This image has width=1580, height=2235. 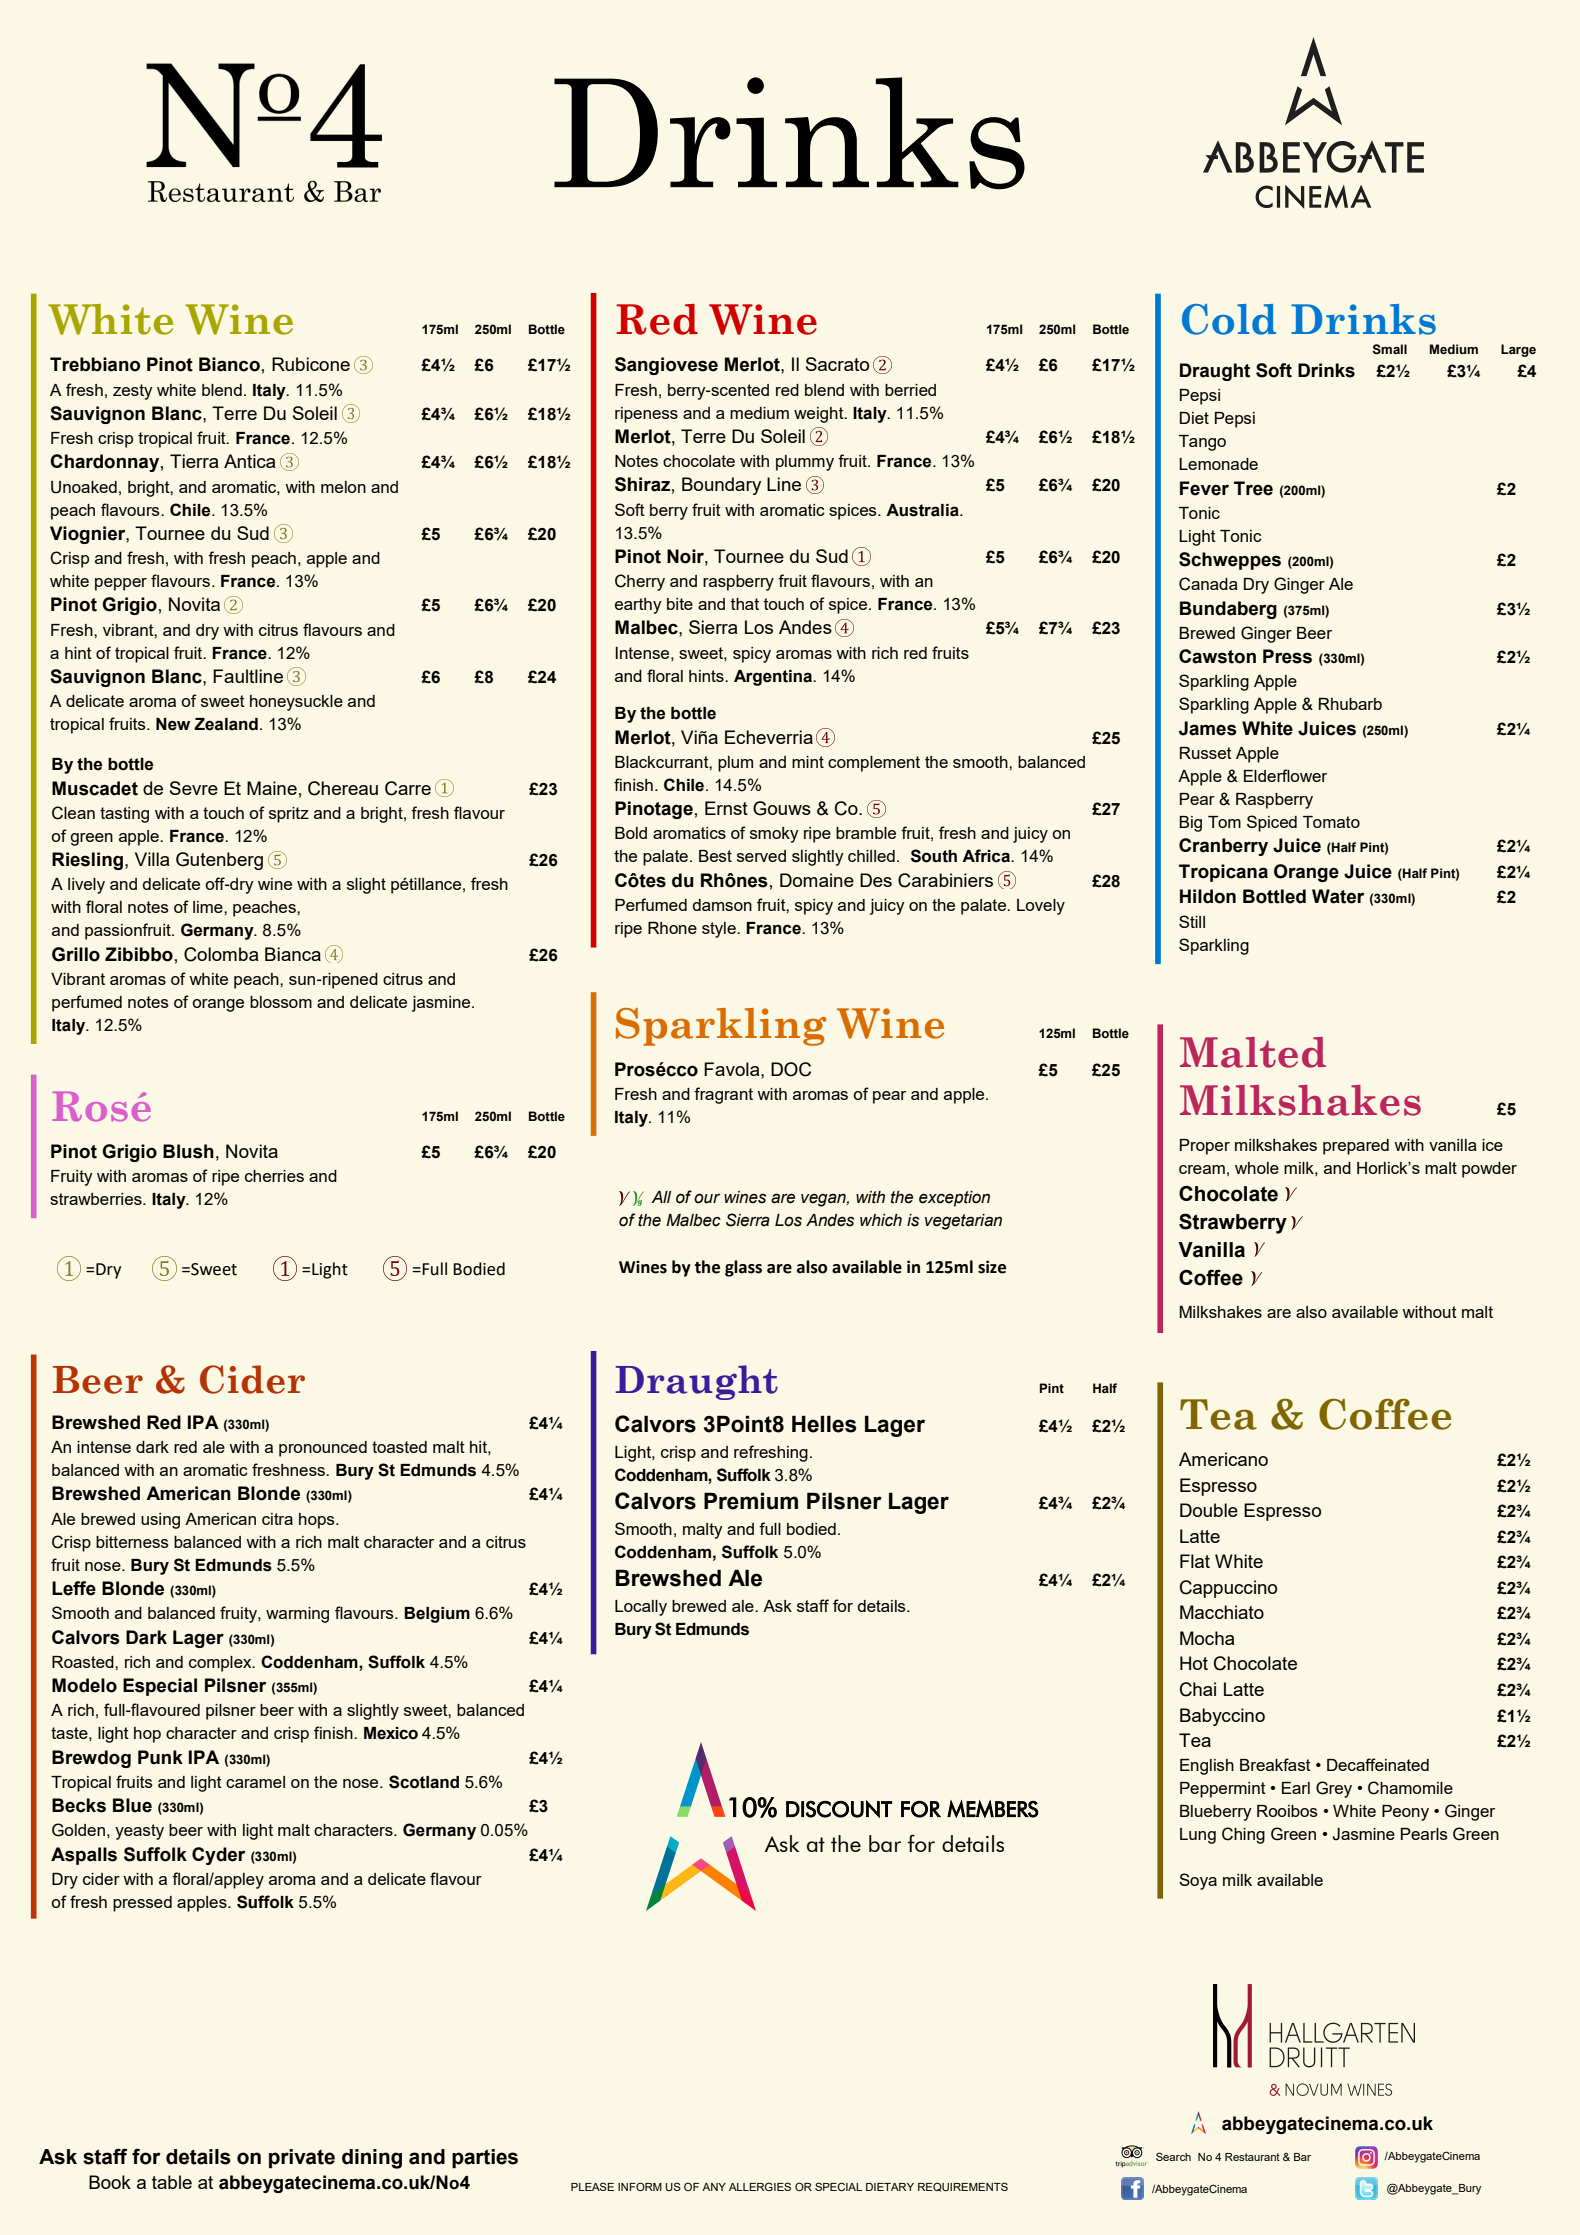 What do you see at coordinates (1209, 1510) in the image?
I see `Double` at bounding box center [1209, 1510].
